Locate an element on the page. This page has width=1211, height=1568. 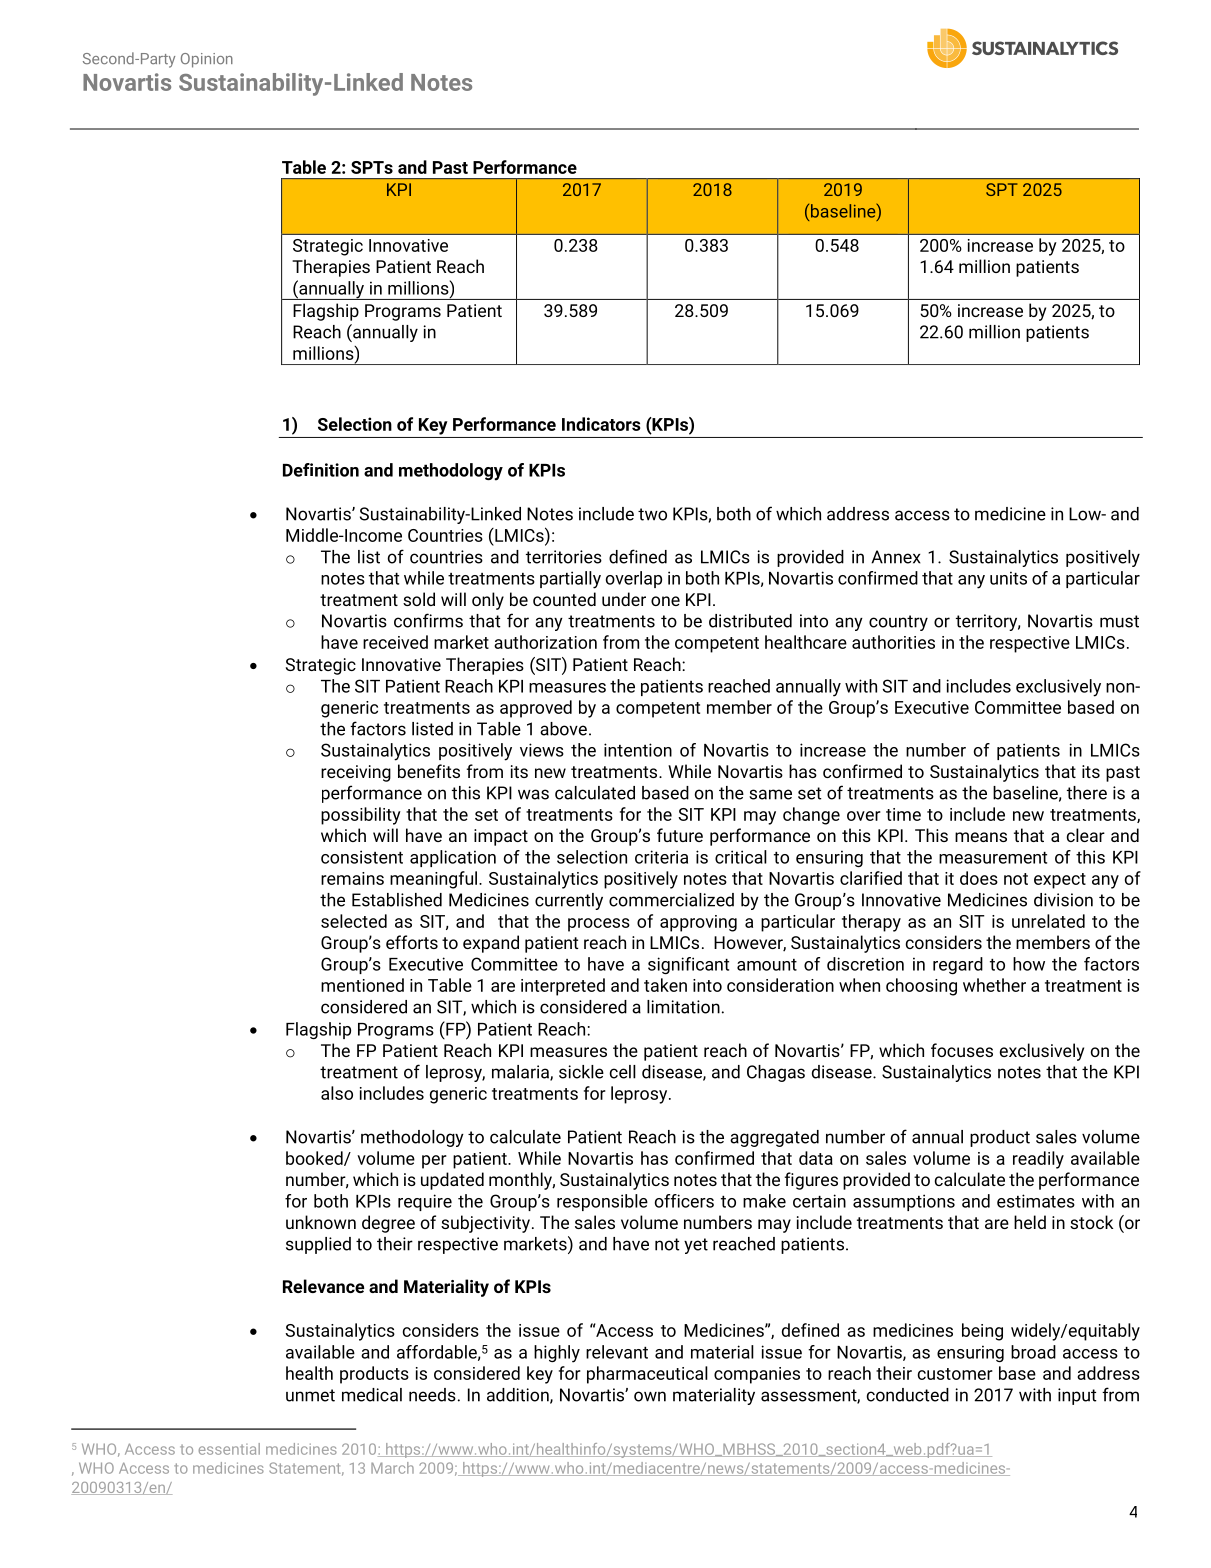
also is located at coordinates (337, 1093).
